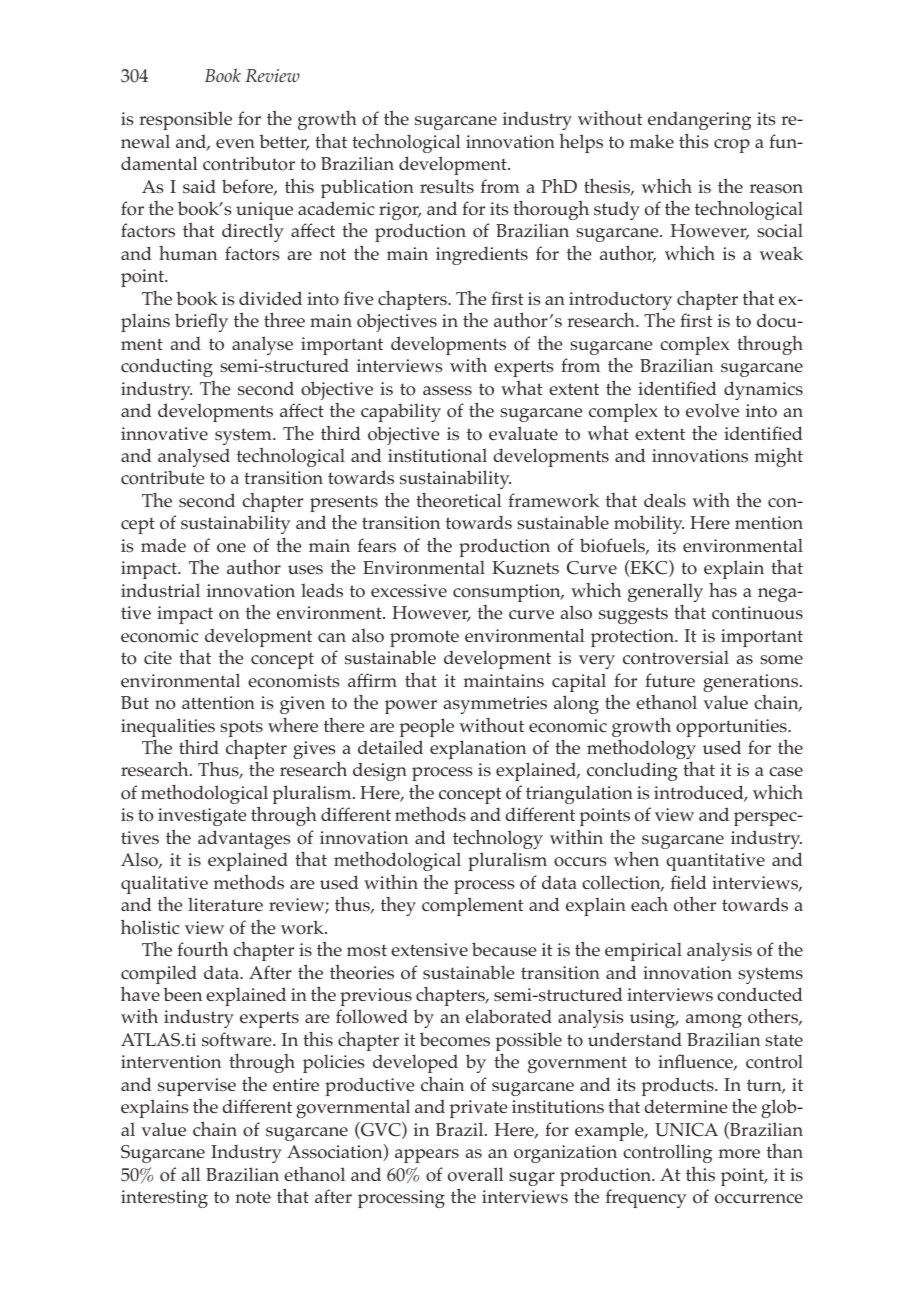 Image resolution: width=924 pixels, height=1314 pixels. Describe the element at coordinates (732, 146) in the document. I see `crop` at that location.
